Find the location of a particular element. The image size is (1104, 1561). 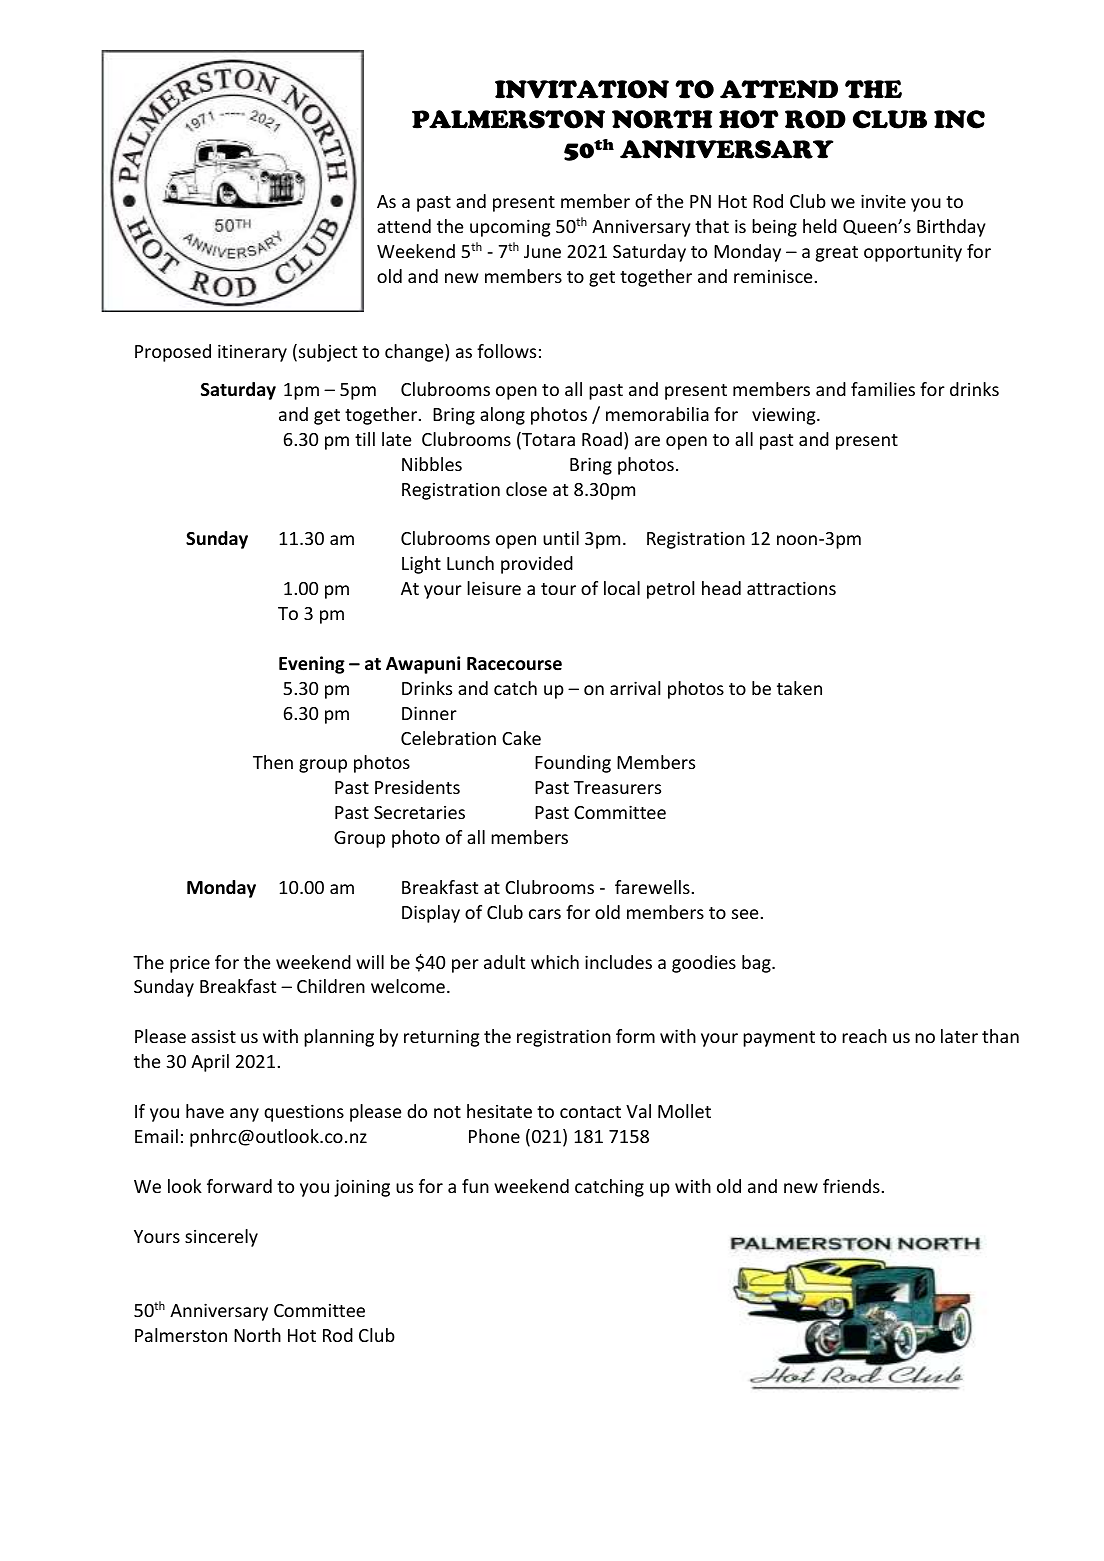

forward is located at coordinates (239, 1186).
